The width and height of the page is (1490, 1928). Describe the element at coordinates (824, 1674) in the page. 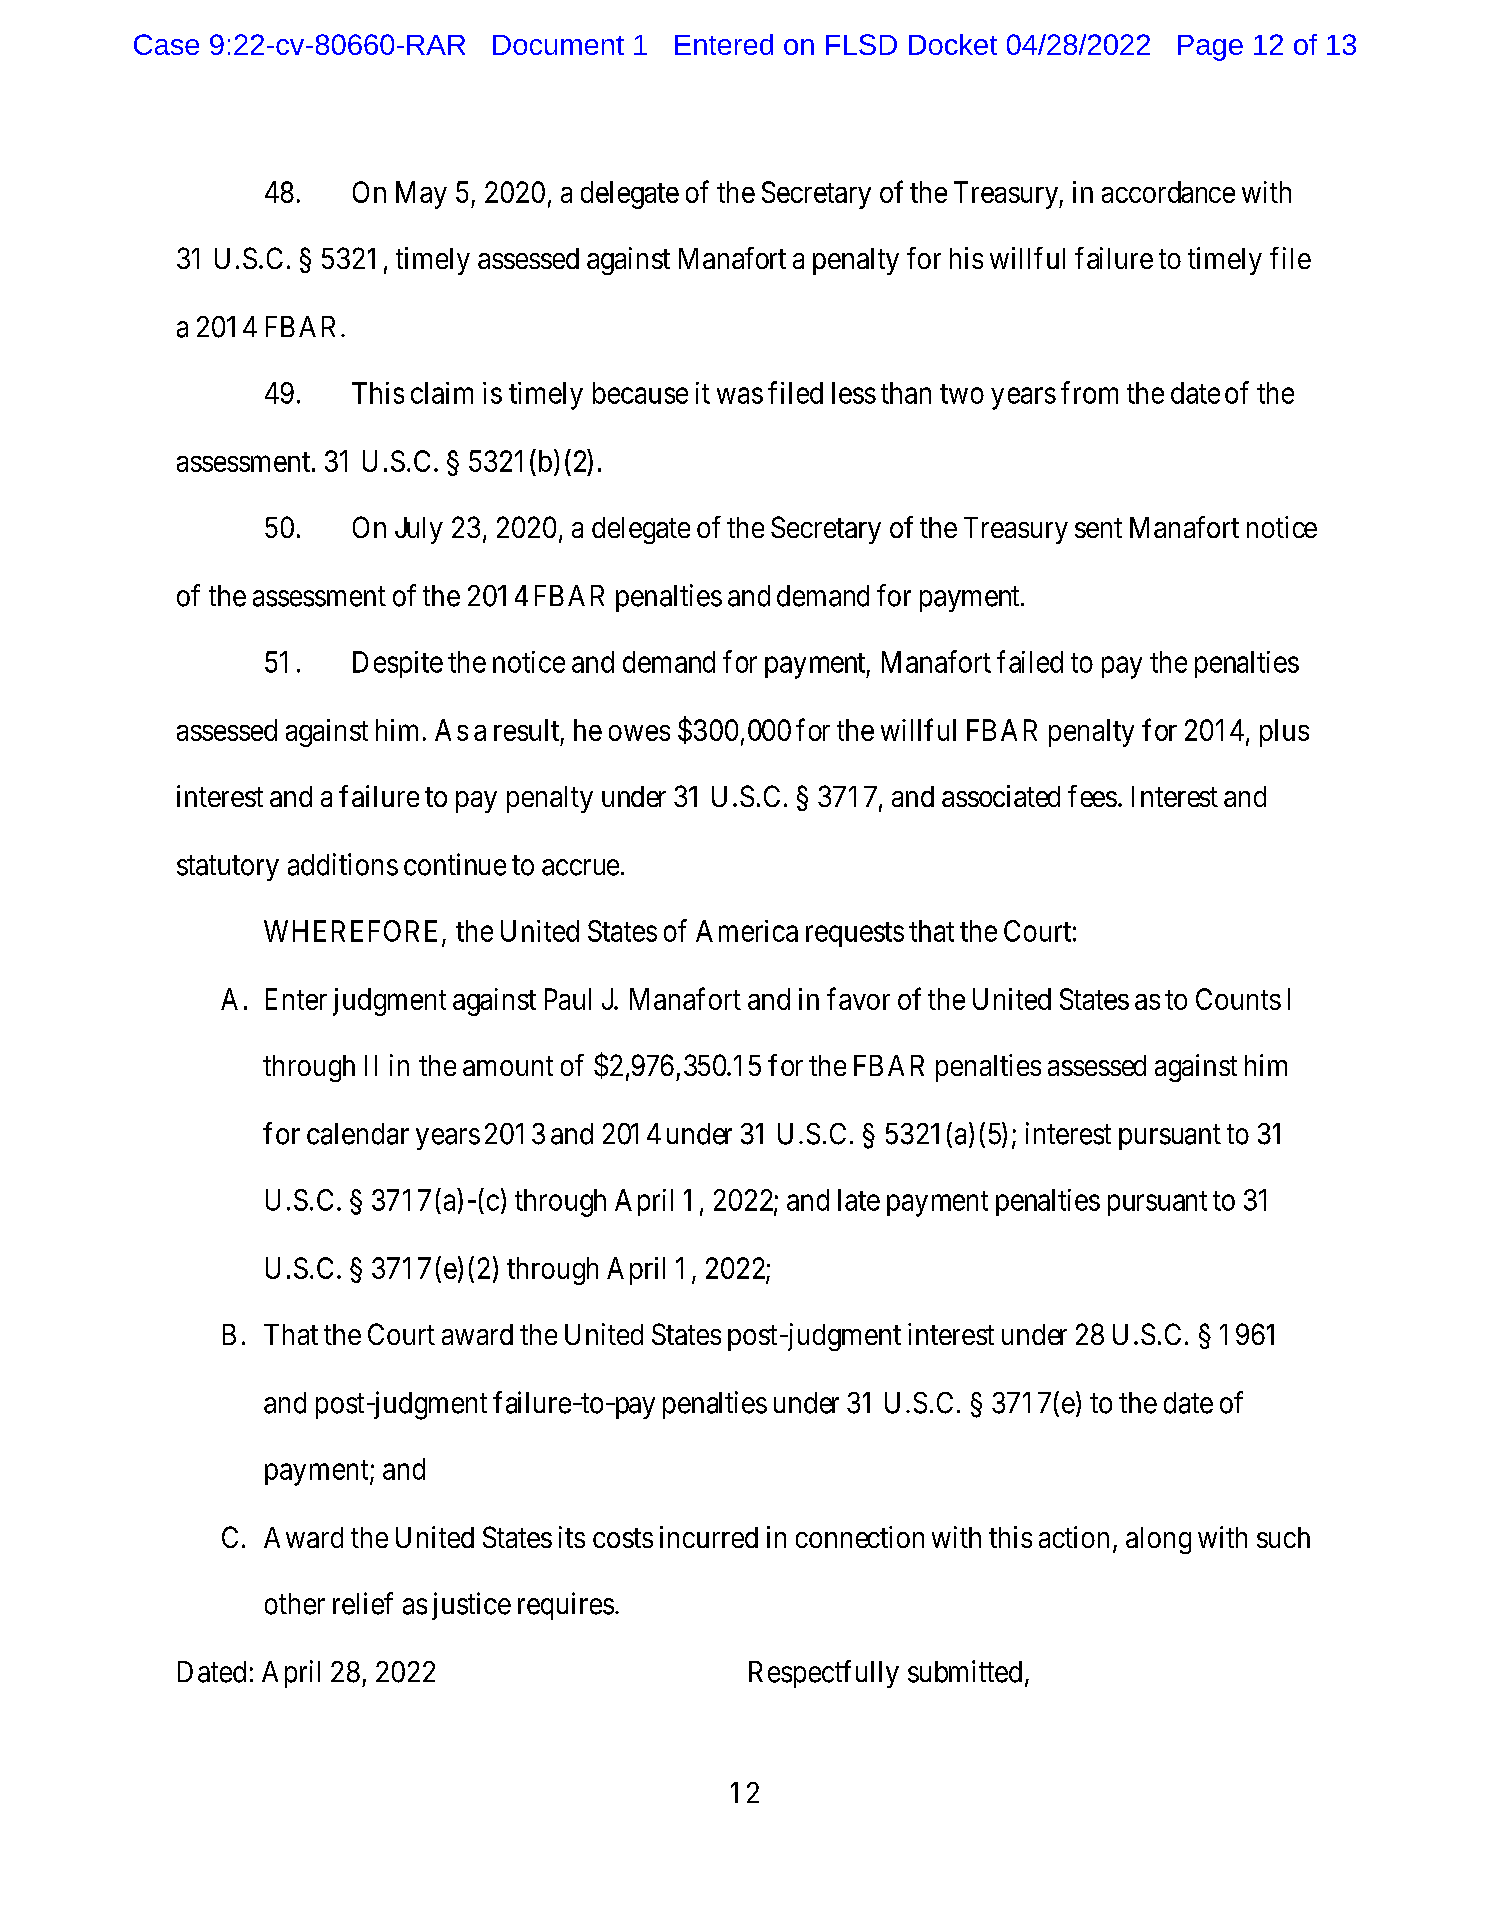

I see `Respectfully` at that location.
